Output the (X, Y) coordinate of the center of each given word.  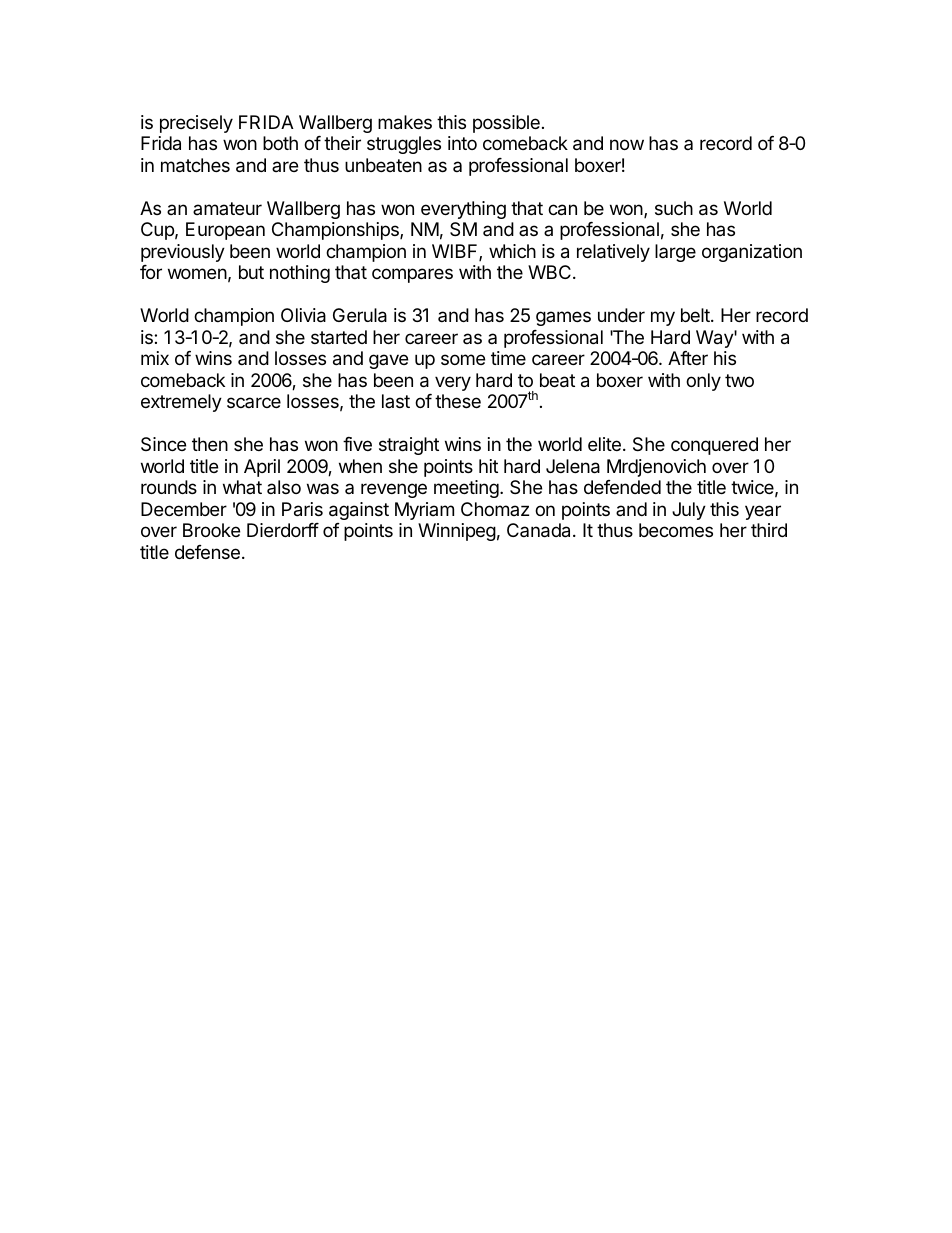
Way (715, 339)
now (627, 144)
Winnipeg (457, 532)
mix (155, 358)
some (463, 359)
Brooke (211, 530)
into (462, 143)
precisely (196, 124)
